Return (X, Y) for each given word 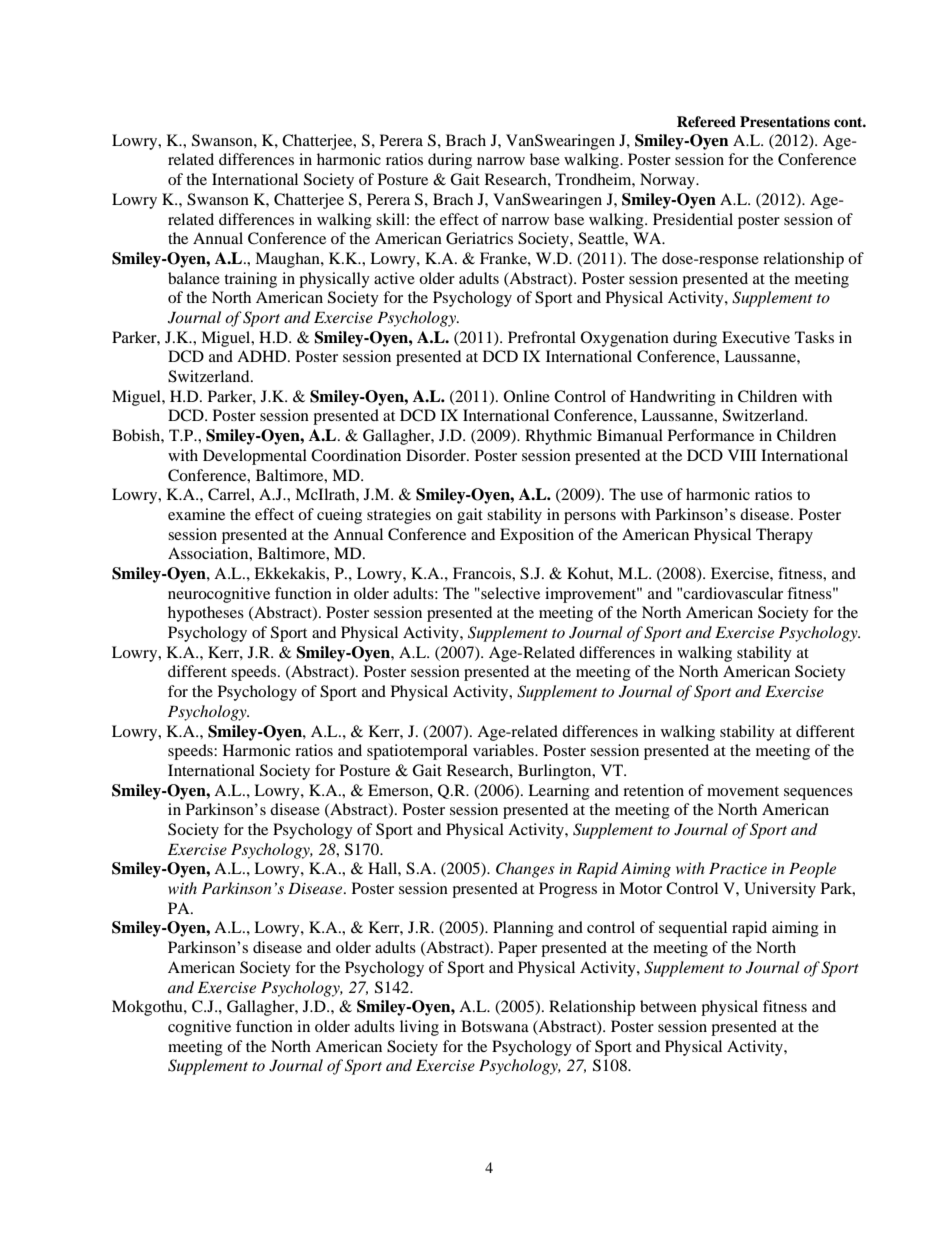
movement (743, 791)
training (250, 280)
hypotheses (206, 614)
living (419, 1028)
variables (504, 750)
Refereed (706, 121)
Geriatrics (479, 238)
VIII (742, 455)
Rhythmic (558, 437)
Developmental (255, 457)
